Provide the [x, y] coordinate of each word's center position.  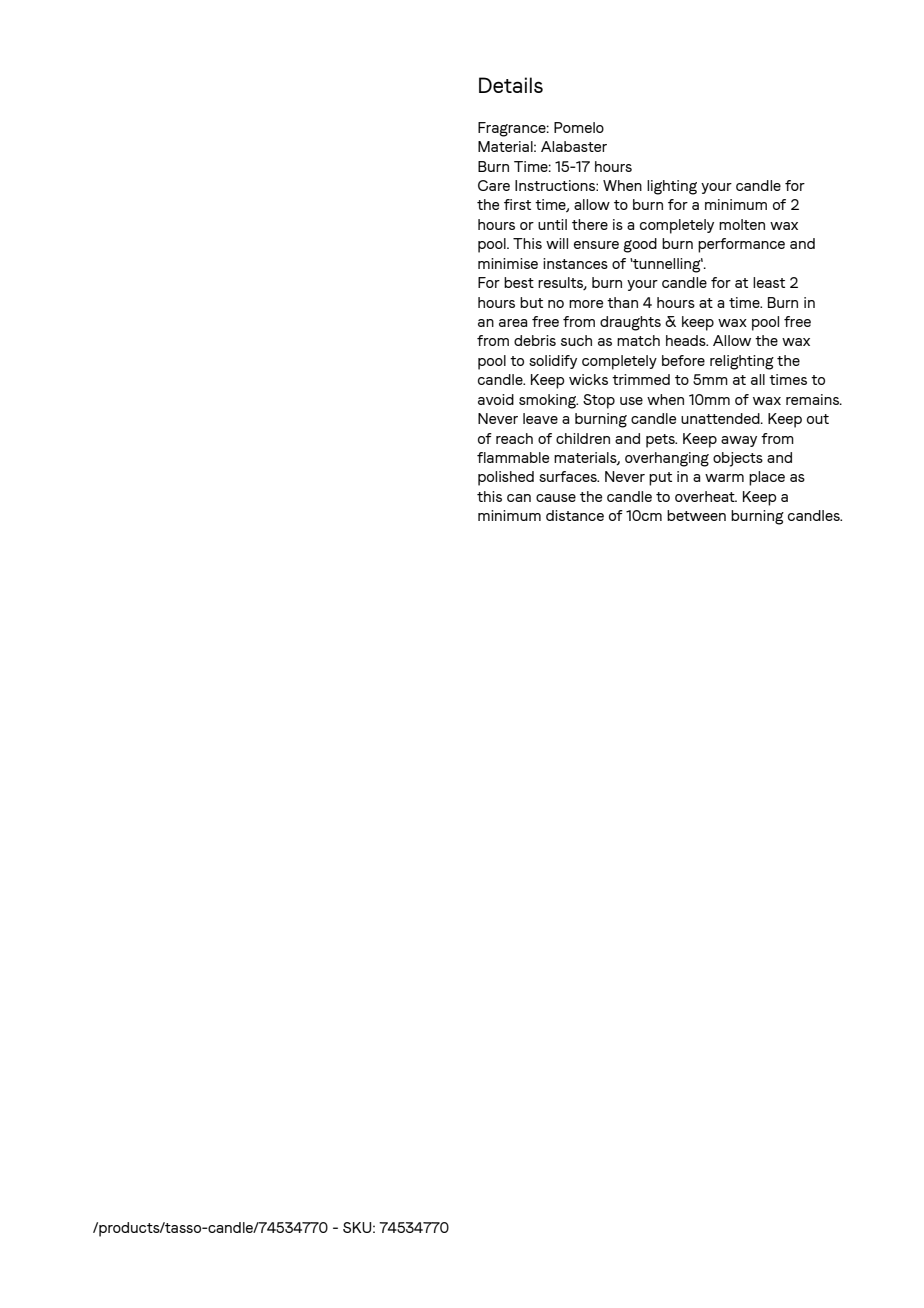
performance [741, 245]
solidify [553, 362]
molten [742, 224]
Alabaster [574, 146]
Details [511, 85]
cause [556, 498]
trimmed [641, 379]
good [640, 245]
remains [814, 399]
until [552, 224]
